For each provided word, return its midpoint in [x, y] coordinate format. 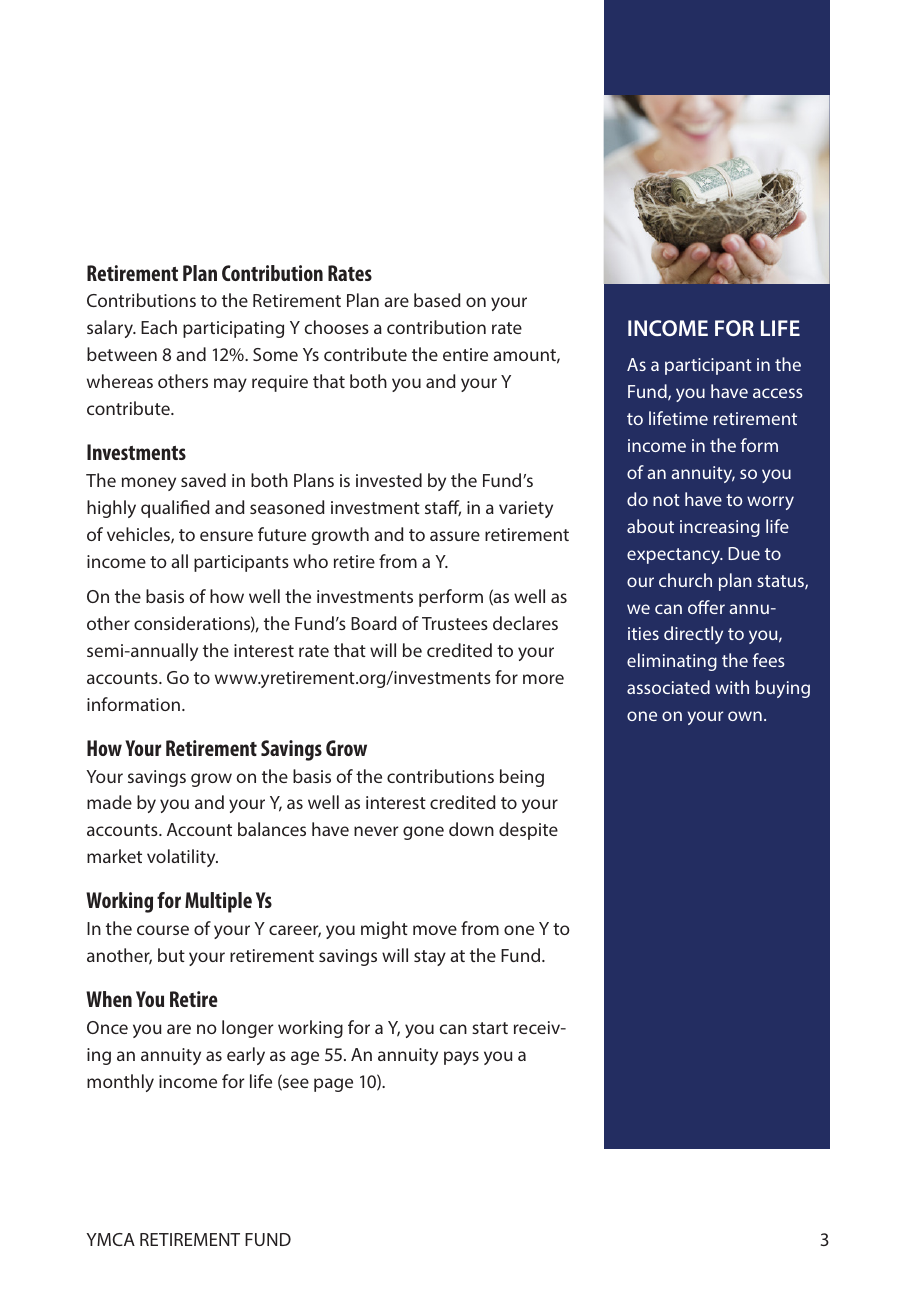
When [109, 999]
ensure [226, 536]
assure [455, 536]
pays [461, 1058]
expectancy [675, 556]
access [778, 393]
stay [430, 958]
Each [159, 327]
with [732, 687]
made [109, 802]
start [490, 1028]
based [437, 300]
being [522, 778]
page [333, 1085]
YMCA [110, 1239]
